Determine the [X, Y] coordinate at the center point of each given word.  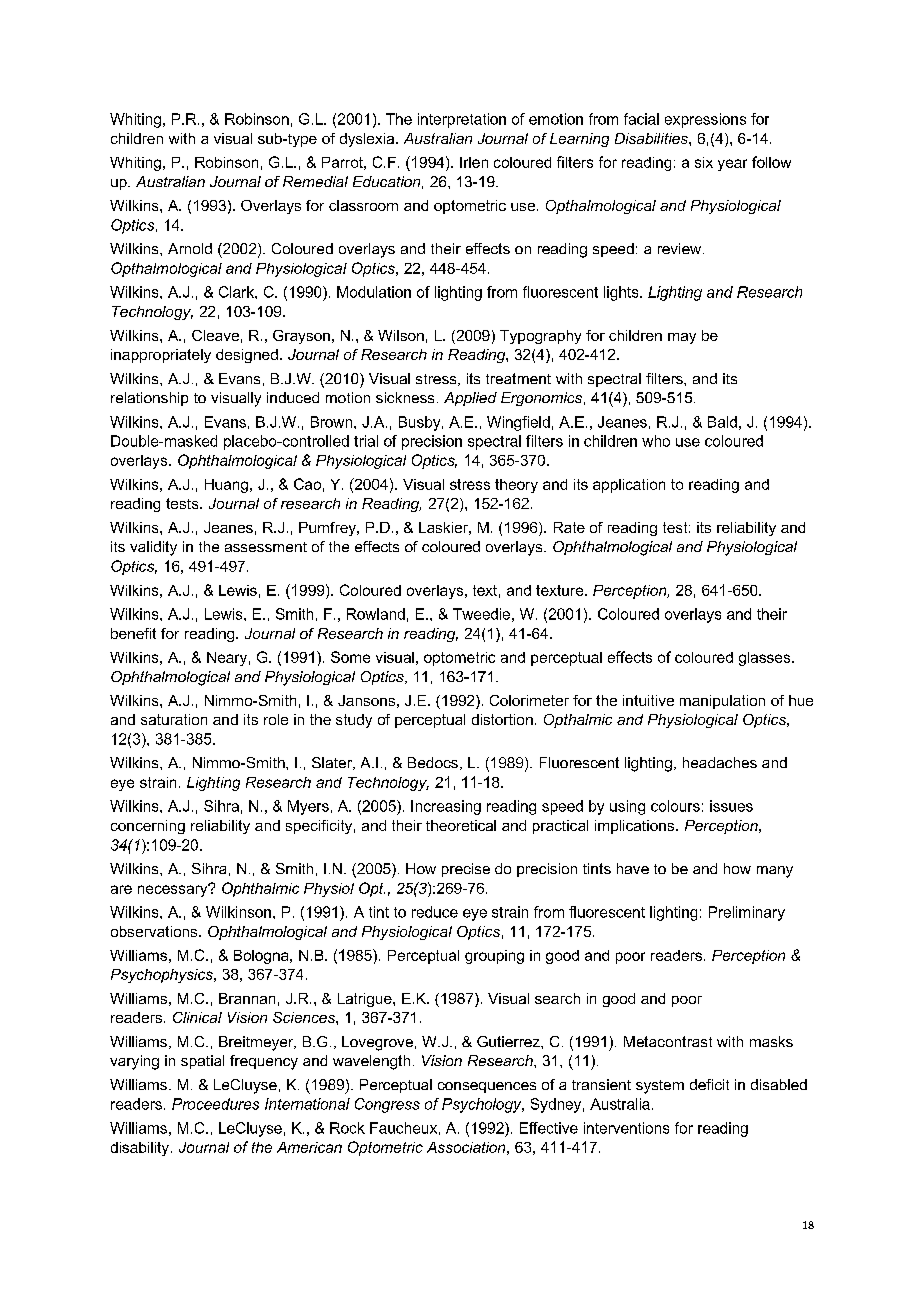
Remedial [315, 181]
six [704, 162]
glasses [766, 659]
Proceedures [215, 1104]
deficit [709, 1084]
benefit [133, 633]
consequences [487, 1087]
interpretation [462, 120]
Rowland [376, 614]
